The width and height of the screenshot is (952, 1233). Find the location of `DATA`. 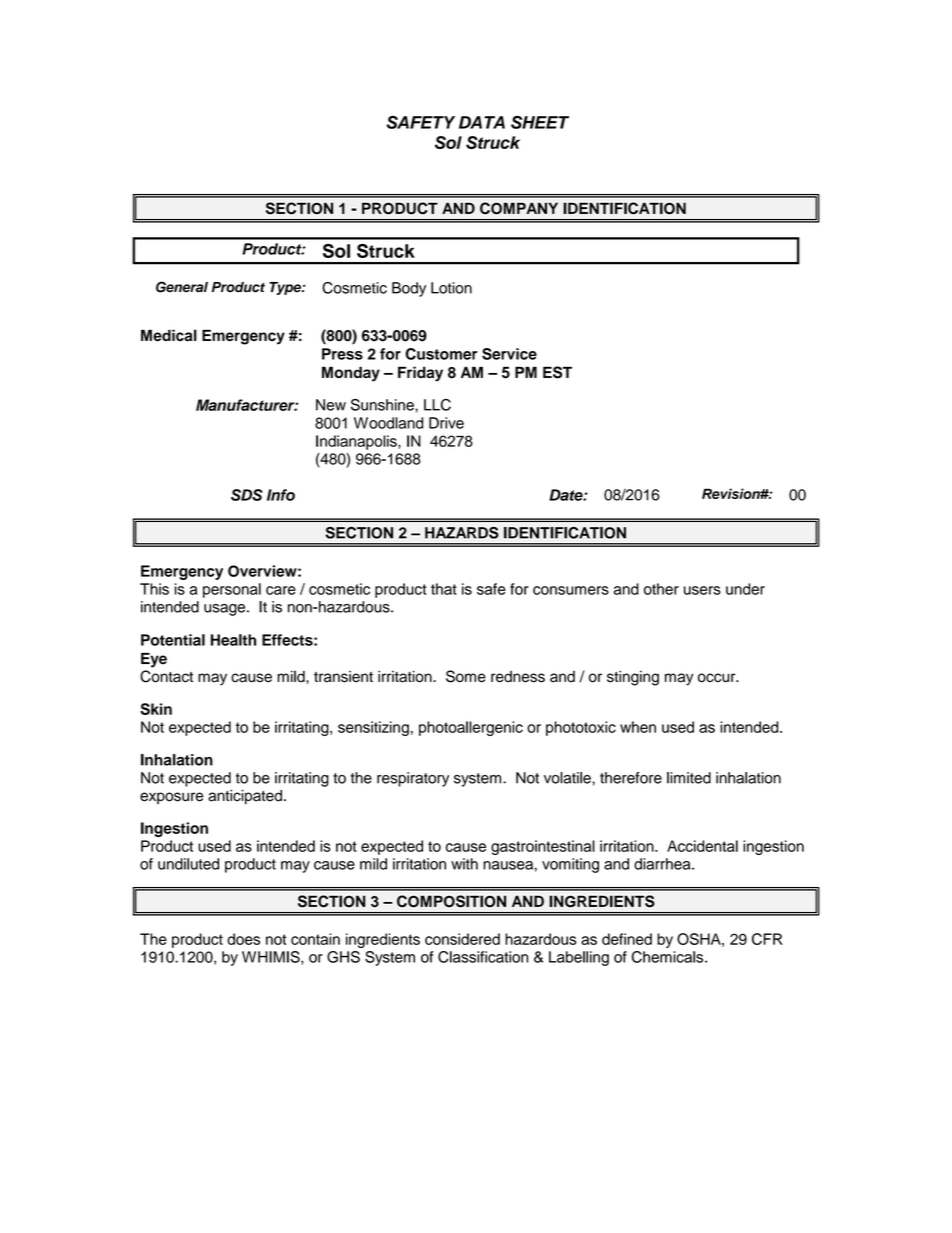

DATA is located at coordinates (482, 122).
